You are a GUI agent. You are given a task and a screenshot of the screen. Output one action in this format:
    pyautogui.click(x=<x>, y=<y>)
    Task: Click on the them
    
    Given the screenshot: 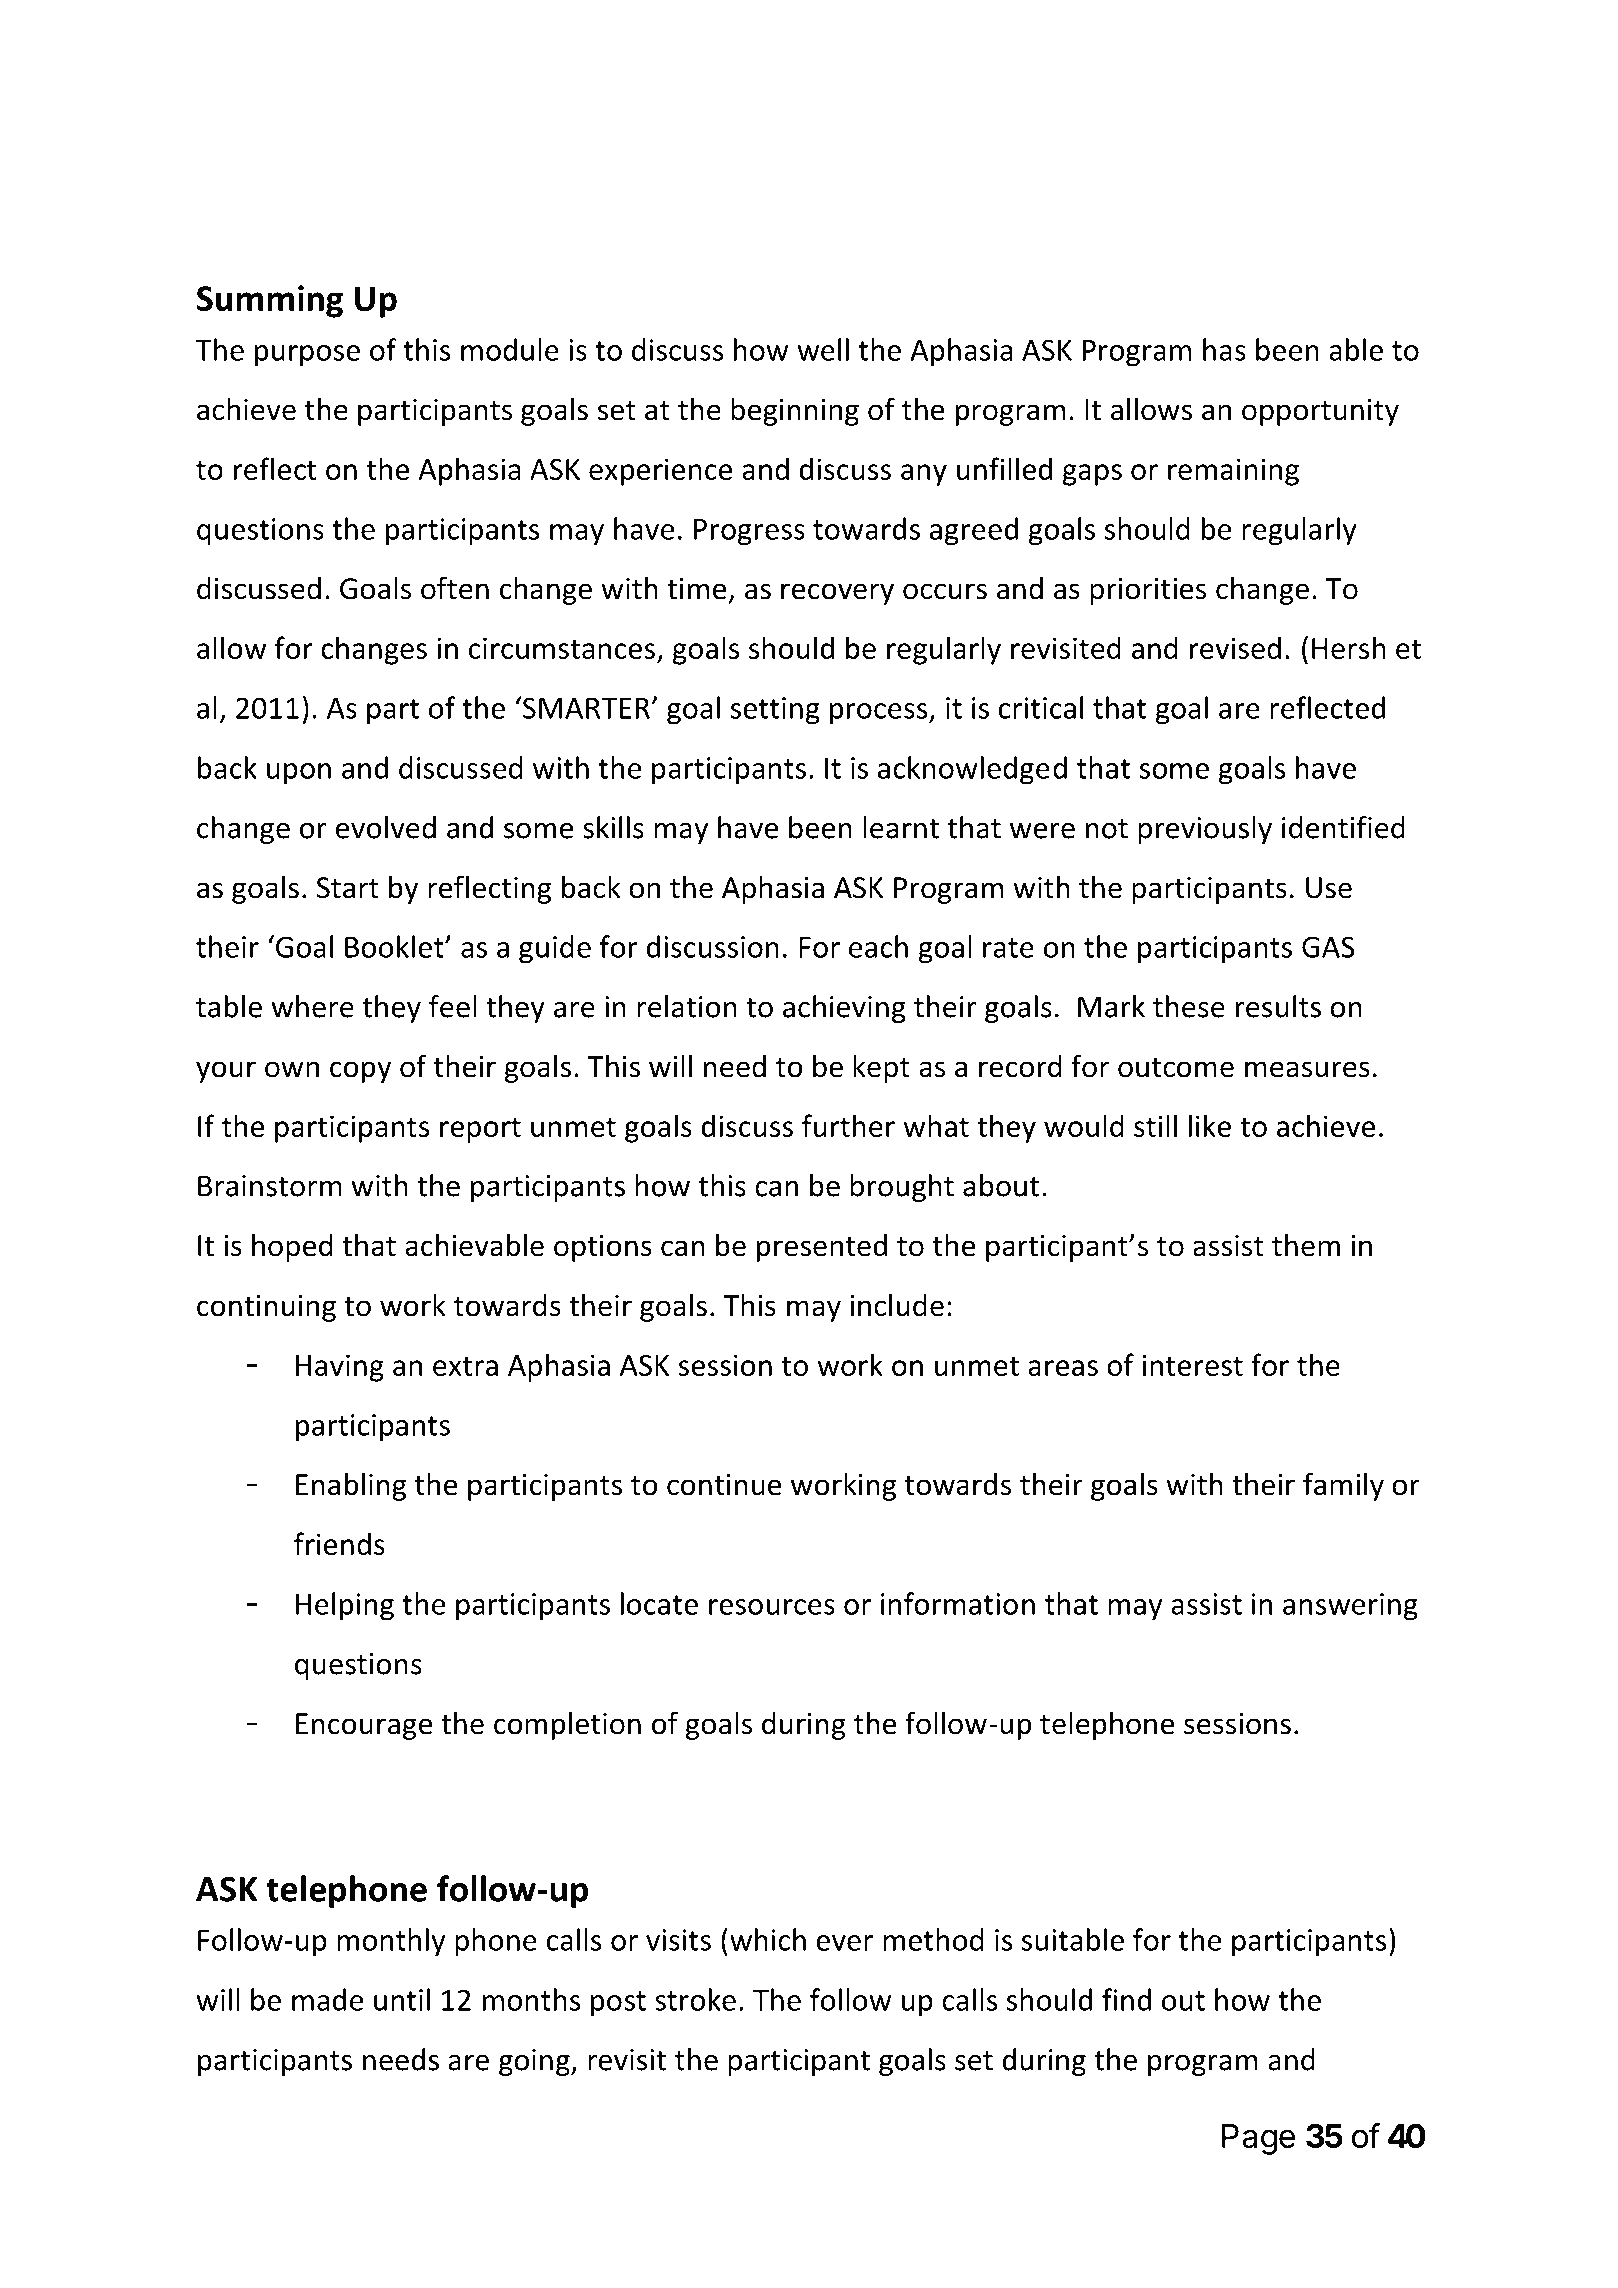 What is the action you would take?
    pyautogui.click(x=1306, y=1245)
